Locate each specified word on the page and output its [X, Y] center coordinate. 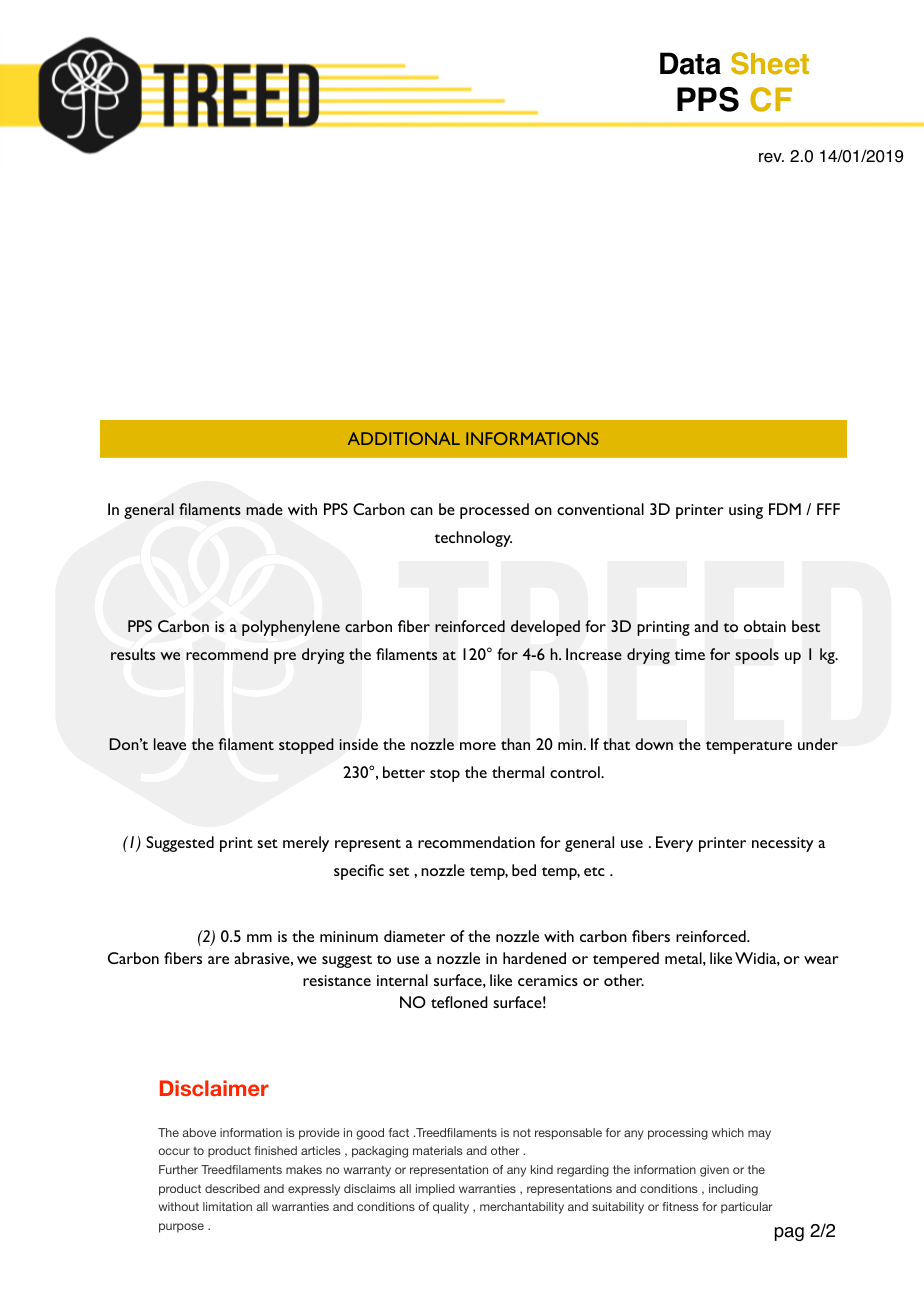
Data [690, 63]
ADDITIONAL [404, 438]
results [133, 654]
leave [170, 744]
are [218, 960]
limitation [227, 1206]
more [478, 746]
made [264, 509]
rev [771, 158]
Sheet [770, 63]
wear [821, 960]
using [746, 511]
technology [473, 539]
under [818, 744]
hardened [534, 958]
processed [494, 511]
